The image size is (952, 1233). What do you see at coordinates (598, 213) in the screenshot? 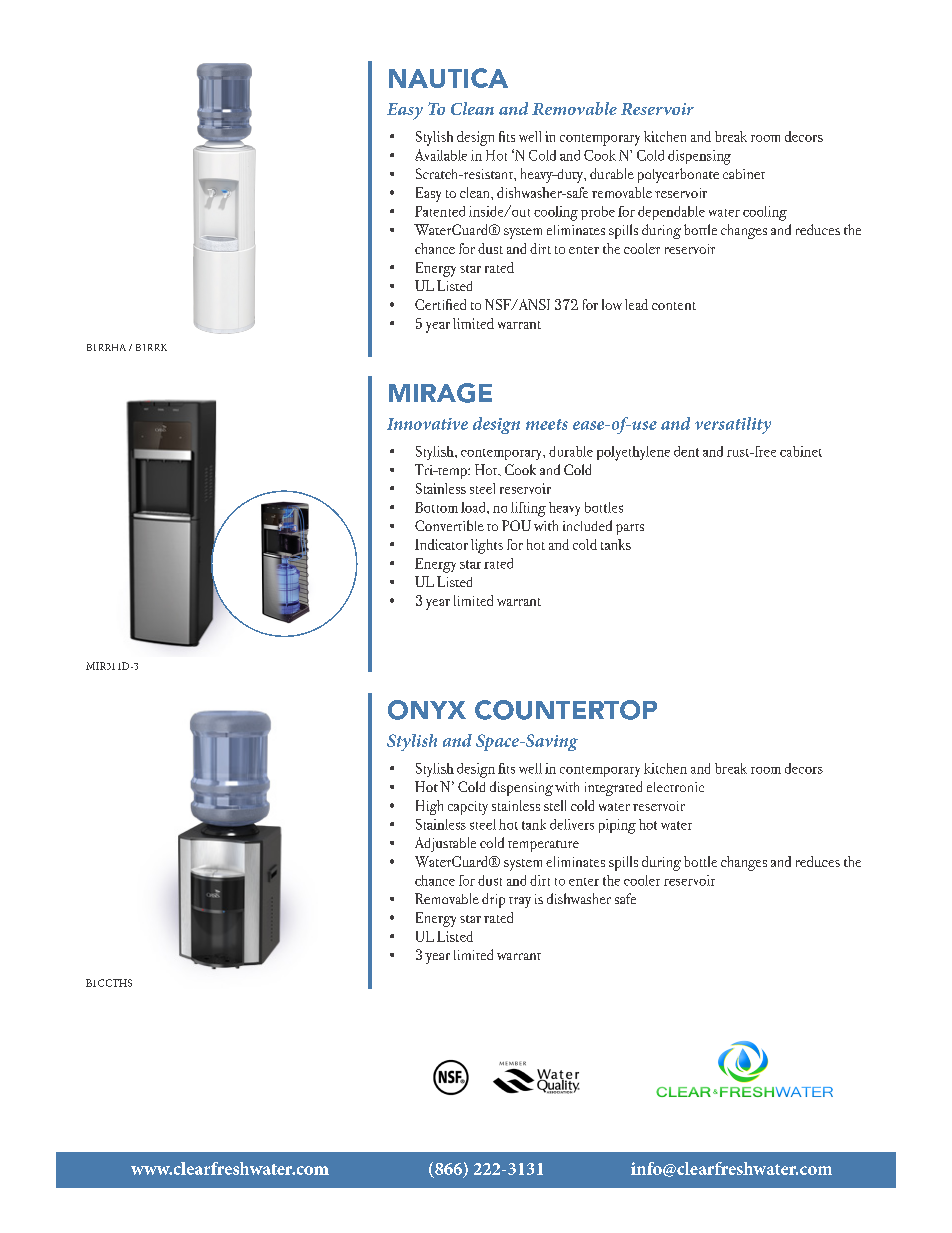
I see `probe` at bounding box center [598, 213].
